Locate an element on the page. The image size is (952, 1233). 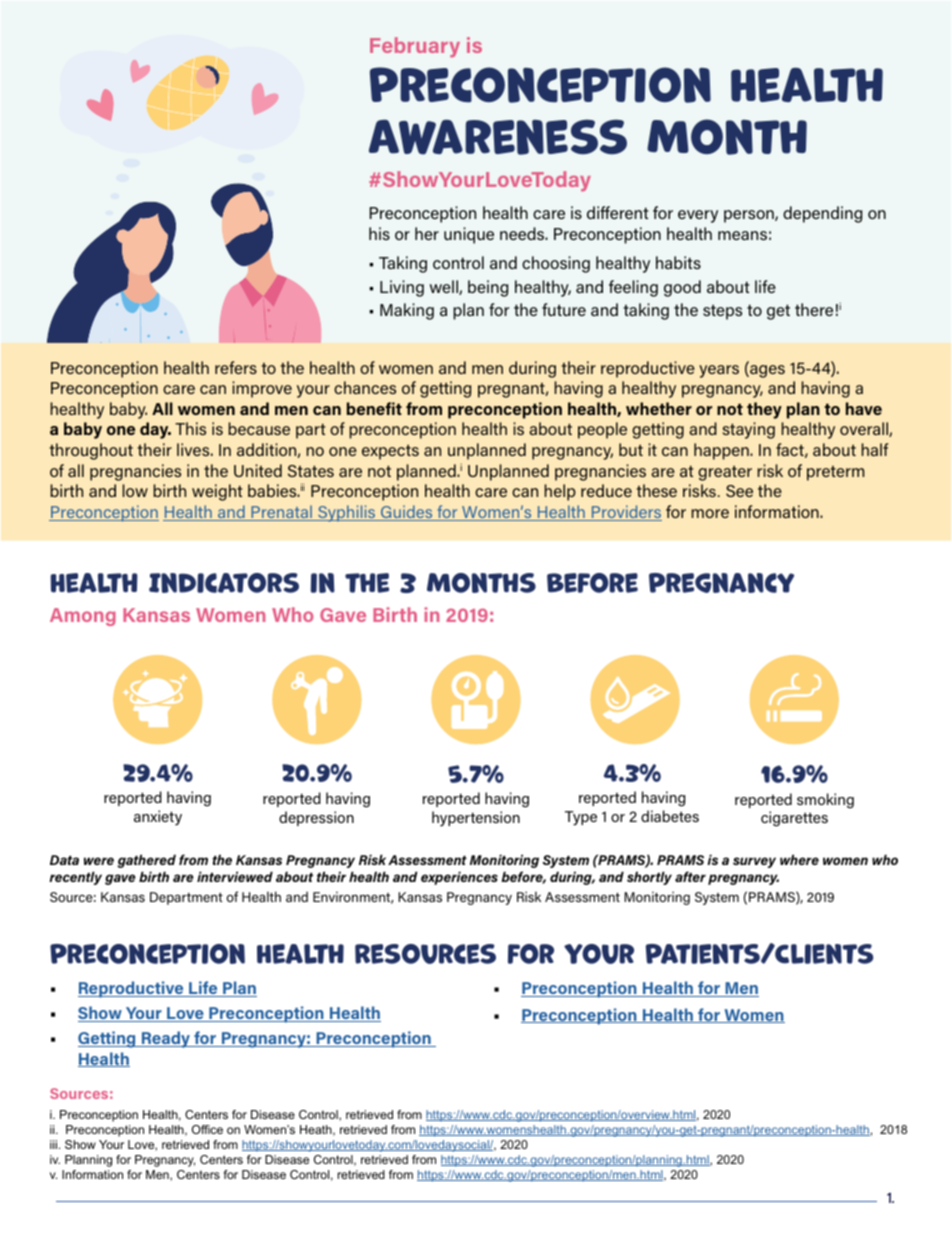
Awareness is located at coordinates (498, 137).
